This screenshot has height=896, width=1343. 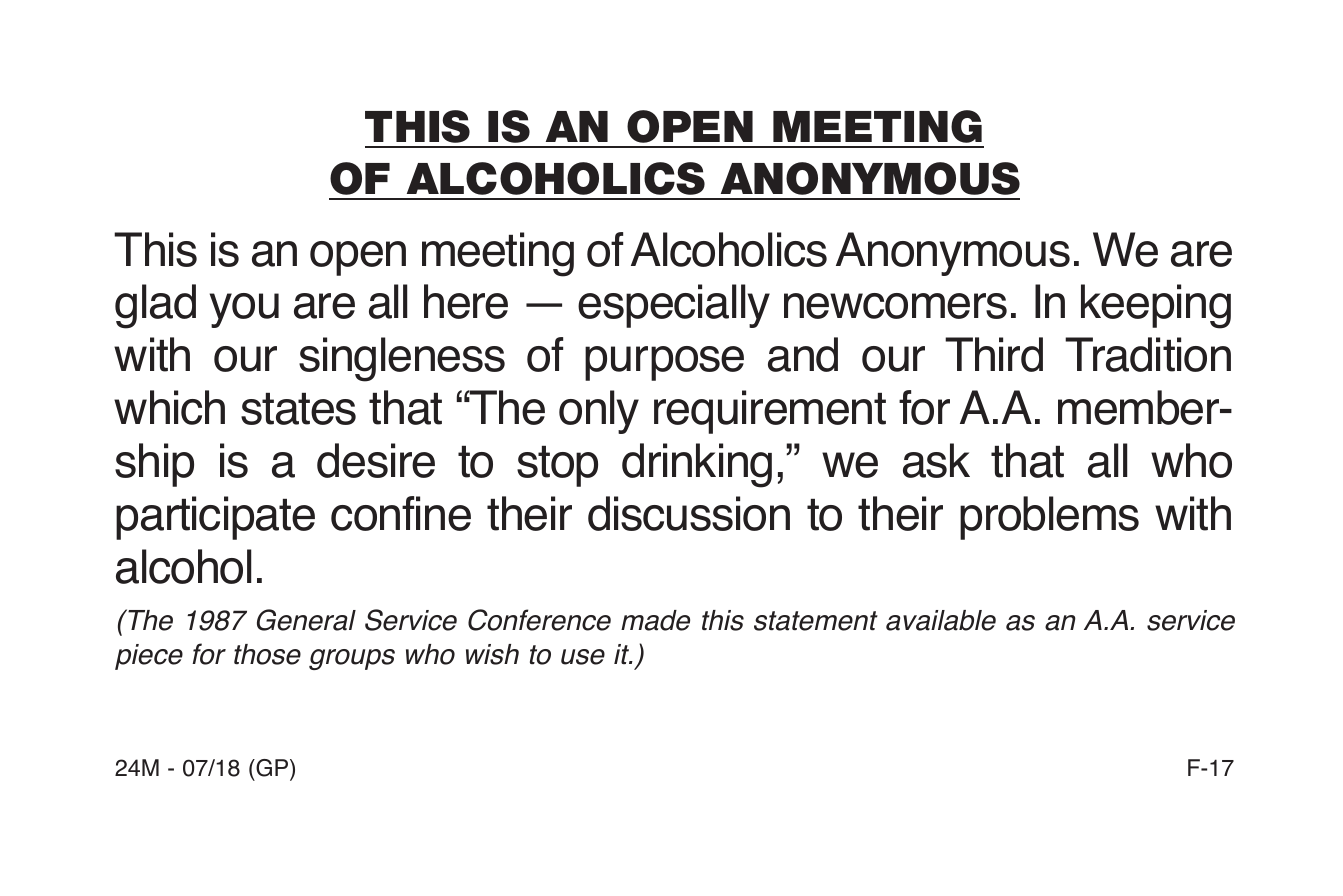 I want to click on problems, so click(x=1049, y=518).
